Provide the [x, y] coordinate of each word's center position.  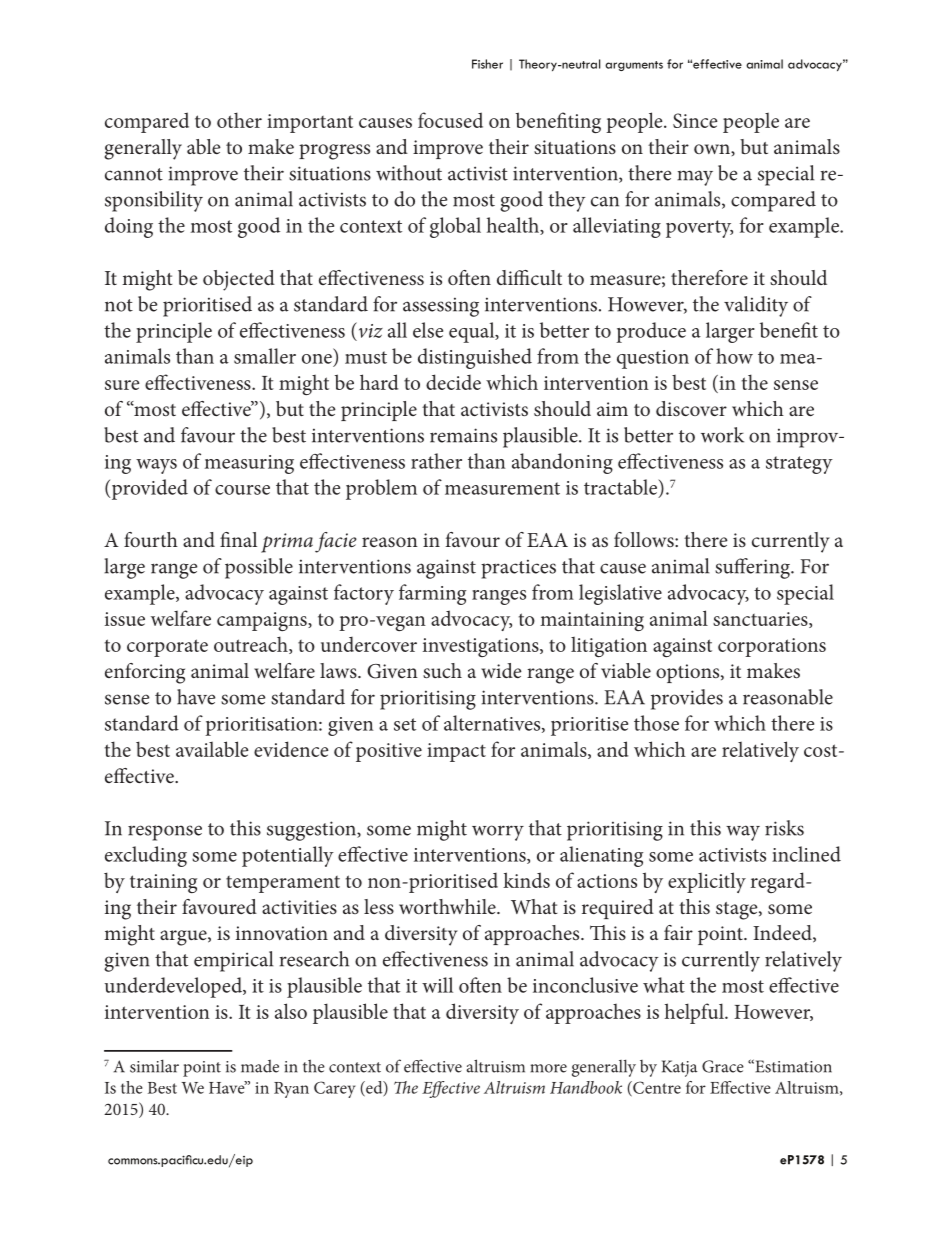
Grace [723, 1066]
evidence [291, 749]
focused [450, 120]
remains [463, 435]
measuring [249, 464]
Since [695, 120]
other [239, 120]
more [549, 1068]
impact [456, 752]
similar [154, 1066]
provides [687, 699]
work [722, 435]
